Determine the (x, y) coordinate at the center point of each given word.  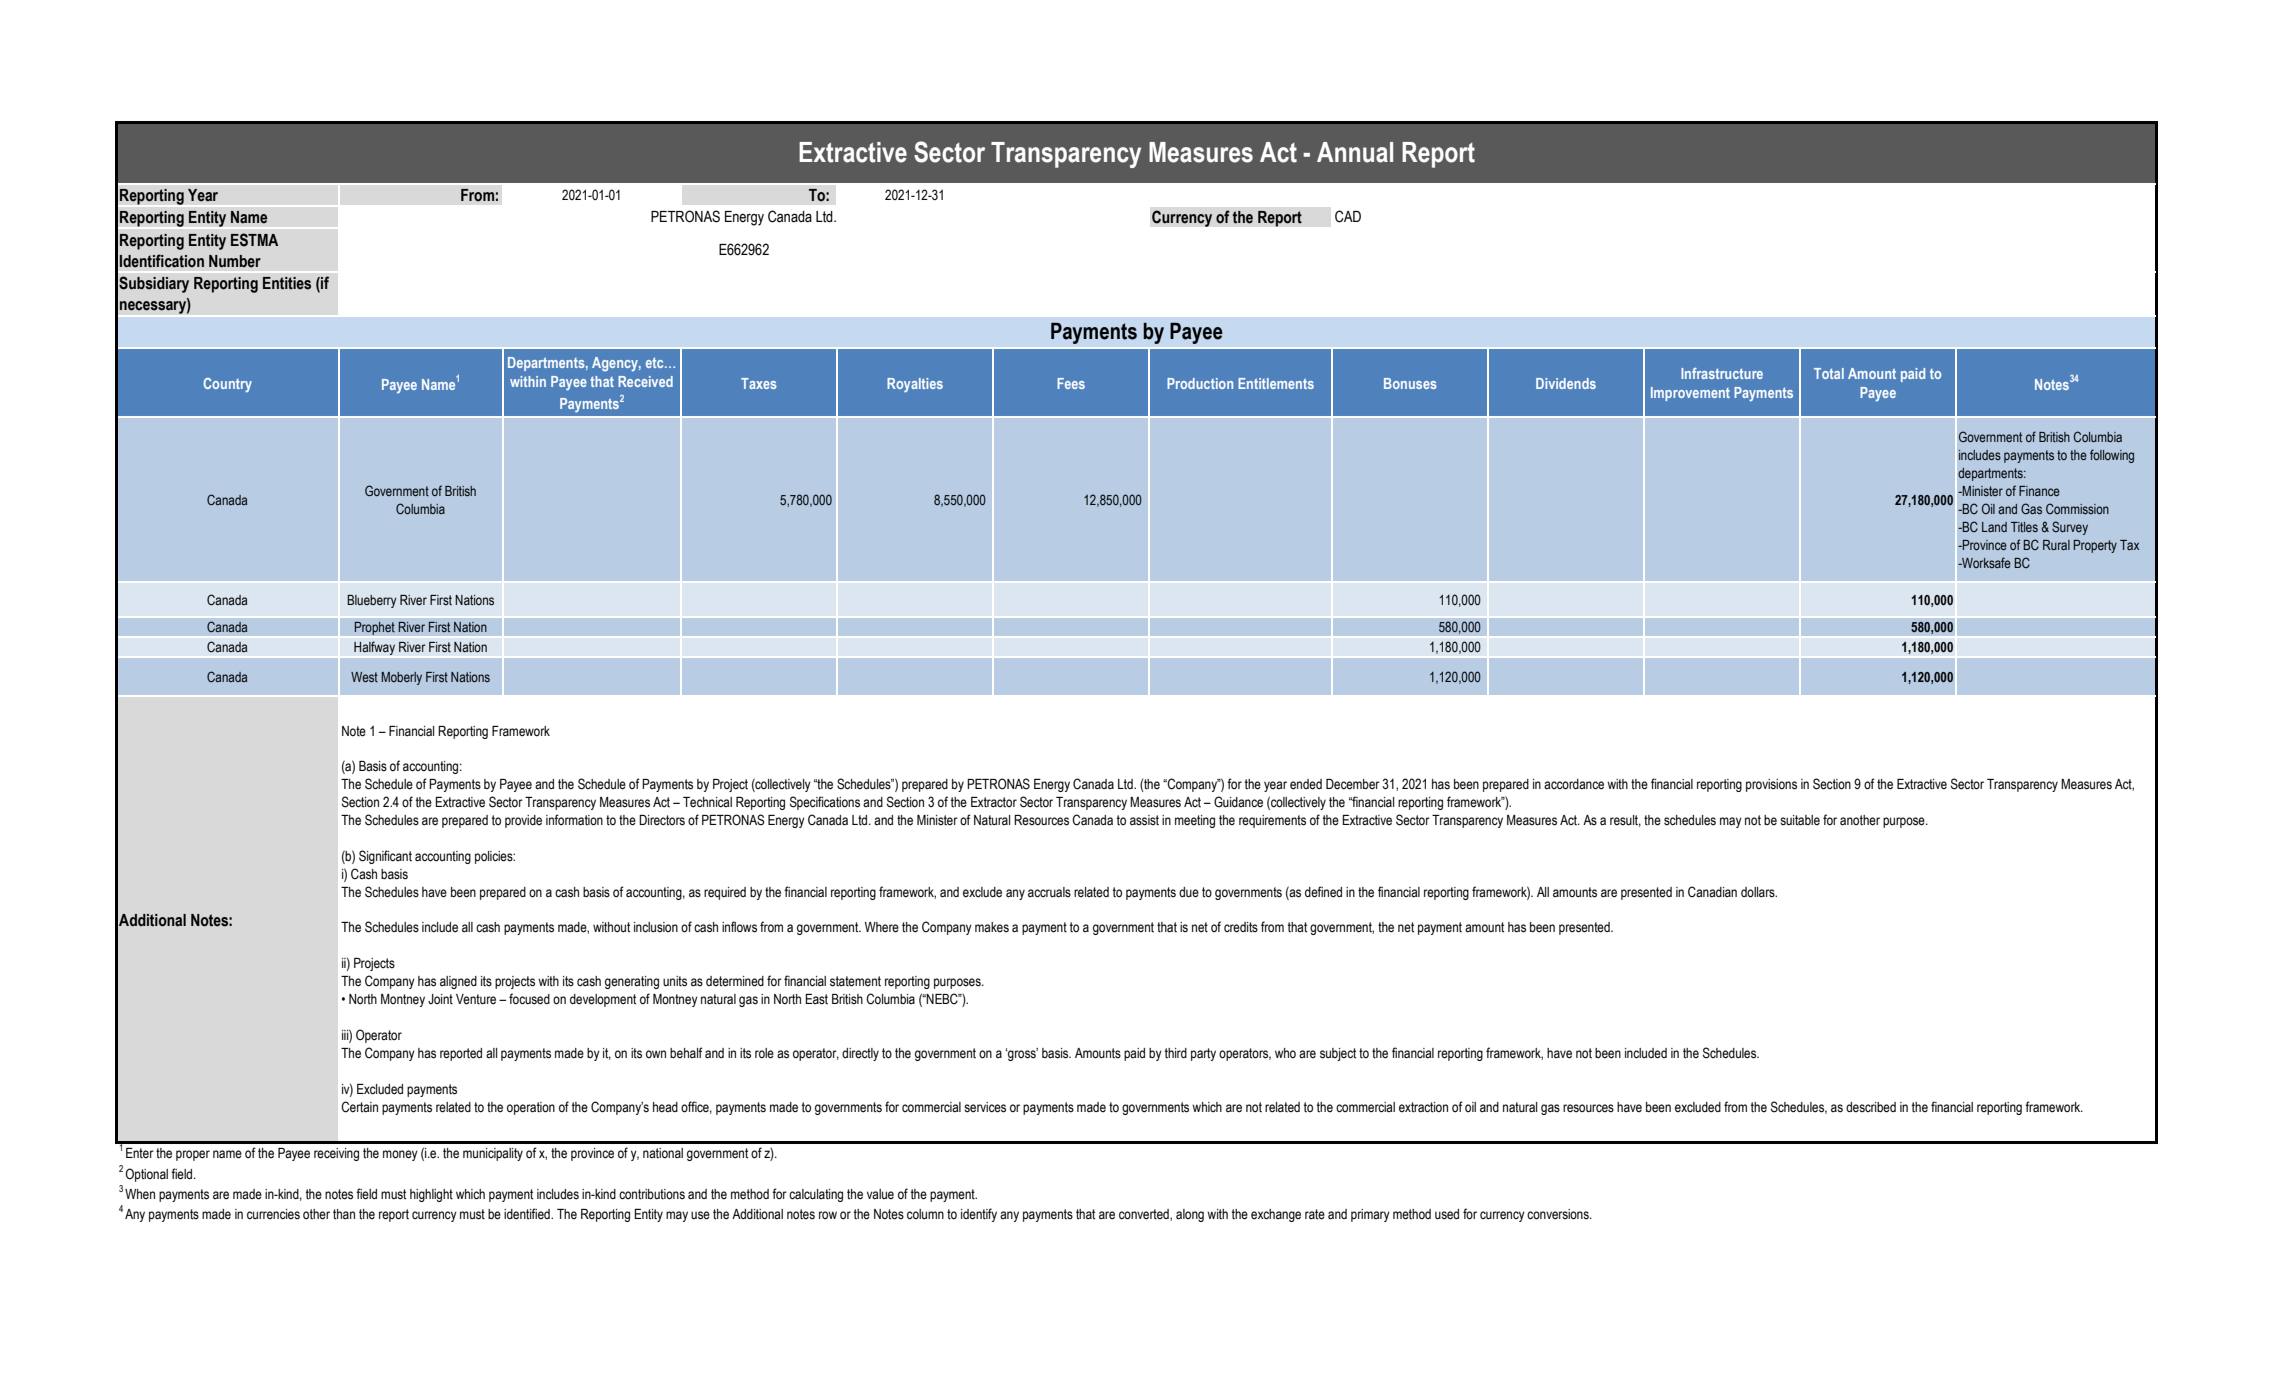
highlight (431, 1195)
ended (1306, 784)
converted (1145, 1215)
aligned (458, 982)
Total (1829, 373)
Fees (1071, 383)
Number (235, 261)
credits (1241, 927)
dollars (1759, 892)
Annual (1355, 152)
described (1871, 1107)
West (364, 677)
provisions (1771, 785)
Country (227, 385)
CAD (1348, 216)
